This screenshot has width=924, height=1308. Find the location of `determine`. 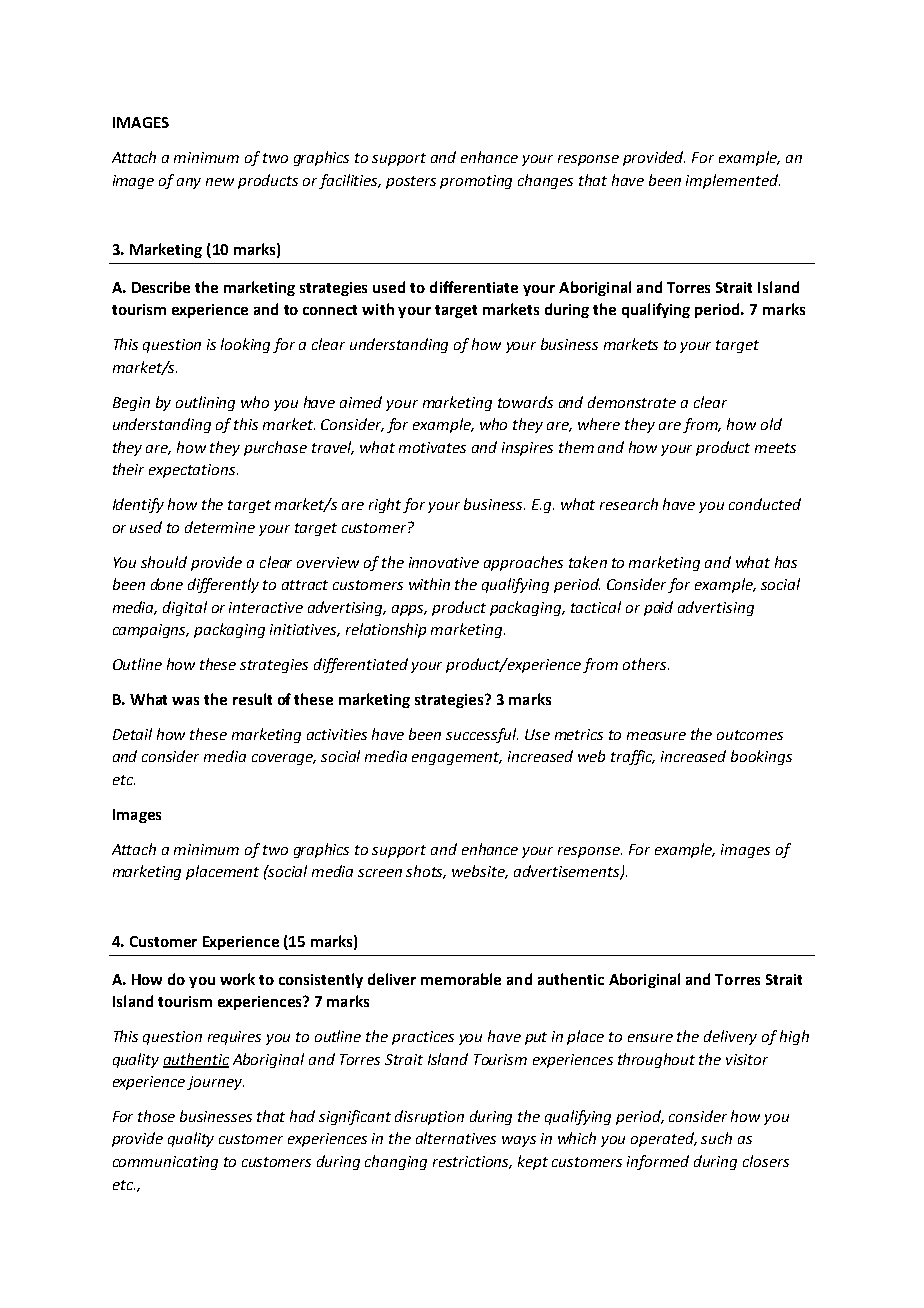

determine is located at coordinates (220, 527).
